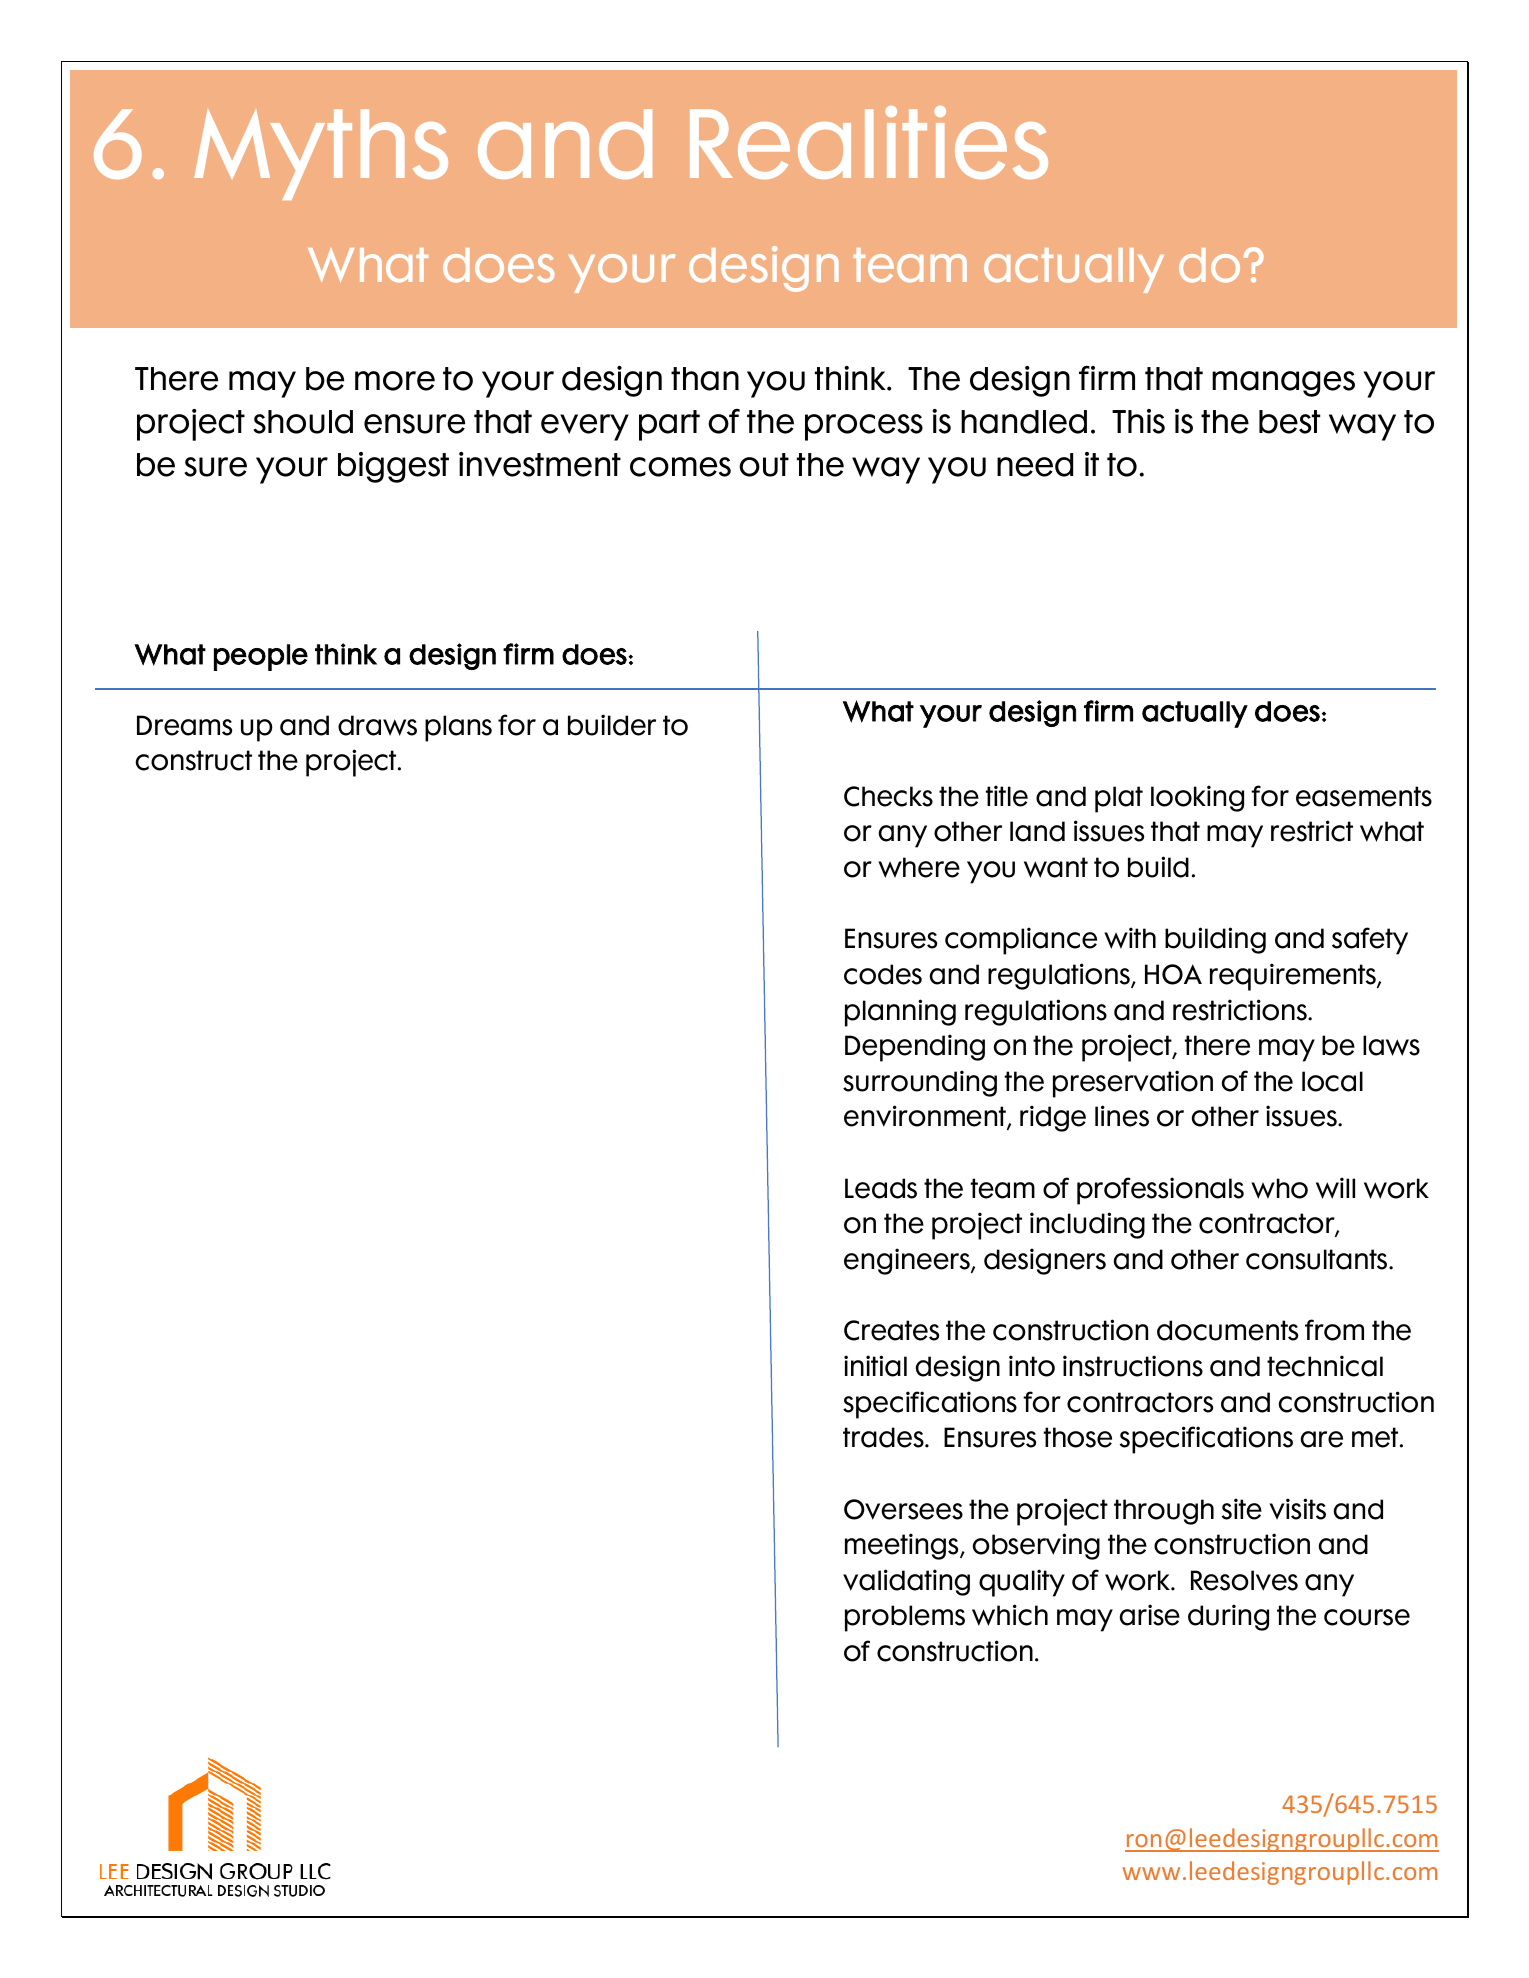 Image resolution: width=1529 pixels, height=1978 pixels. I want to click on Checks, so click(888, 796).
